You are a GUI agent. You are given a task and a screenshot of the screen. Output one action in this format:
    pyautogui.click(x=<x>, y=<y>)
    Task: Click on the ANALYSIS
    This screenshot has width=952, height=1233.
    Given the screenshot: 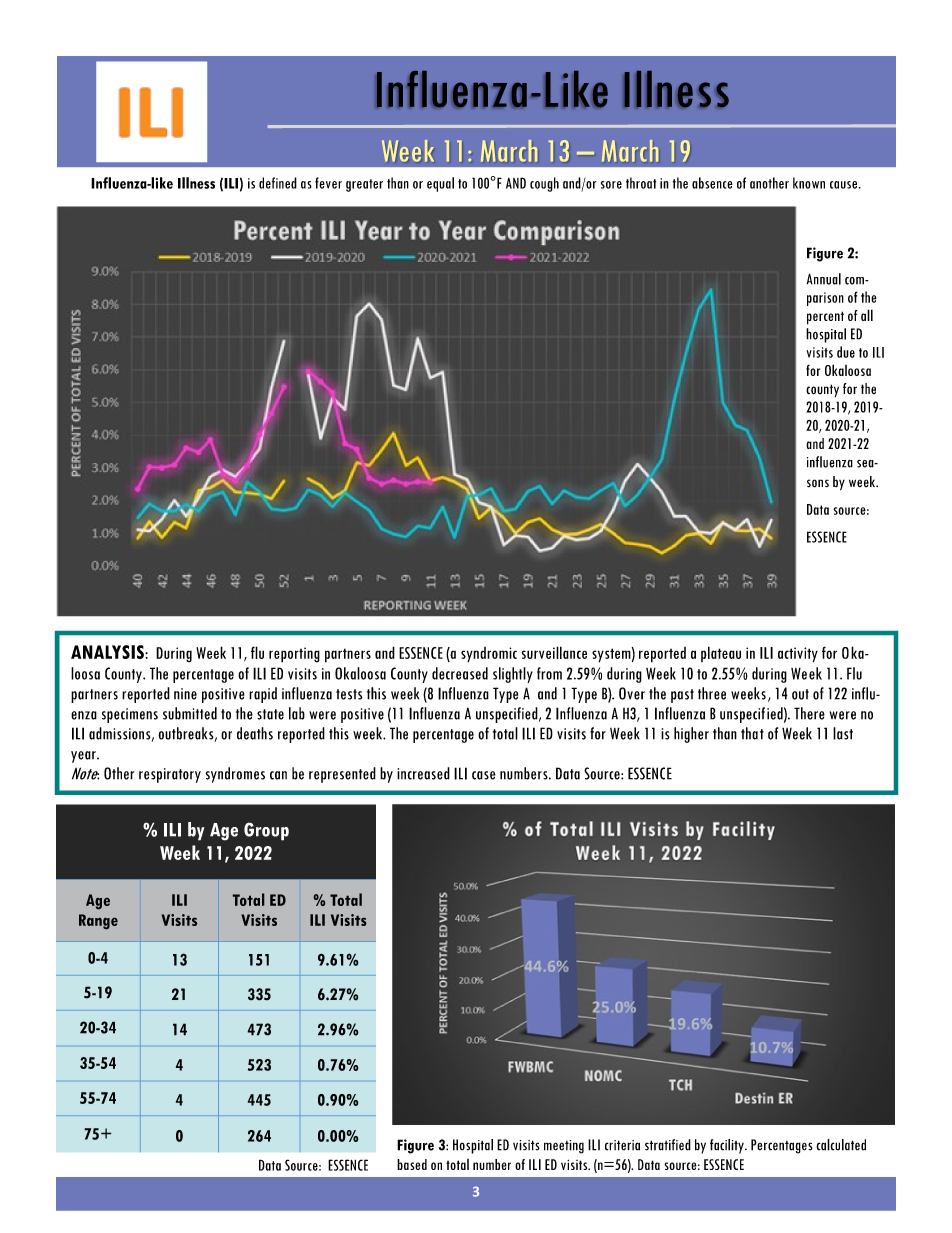 What is the action you would take?
    pyautogui.click(x=108, y=652)
